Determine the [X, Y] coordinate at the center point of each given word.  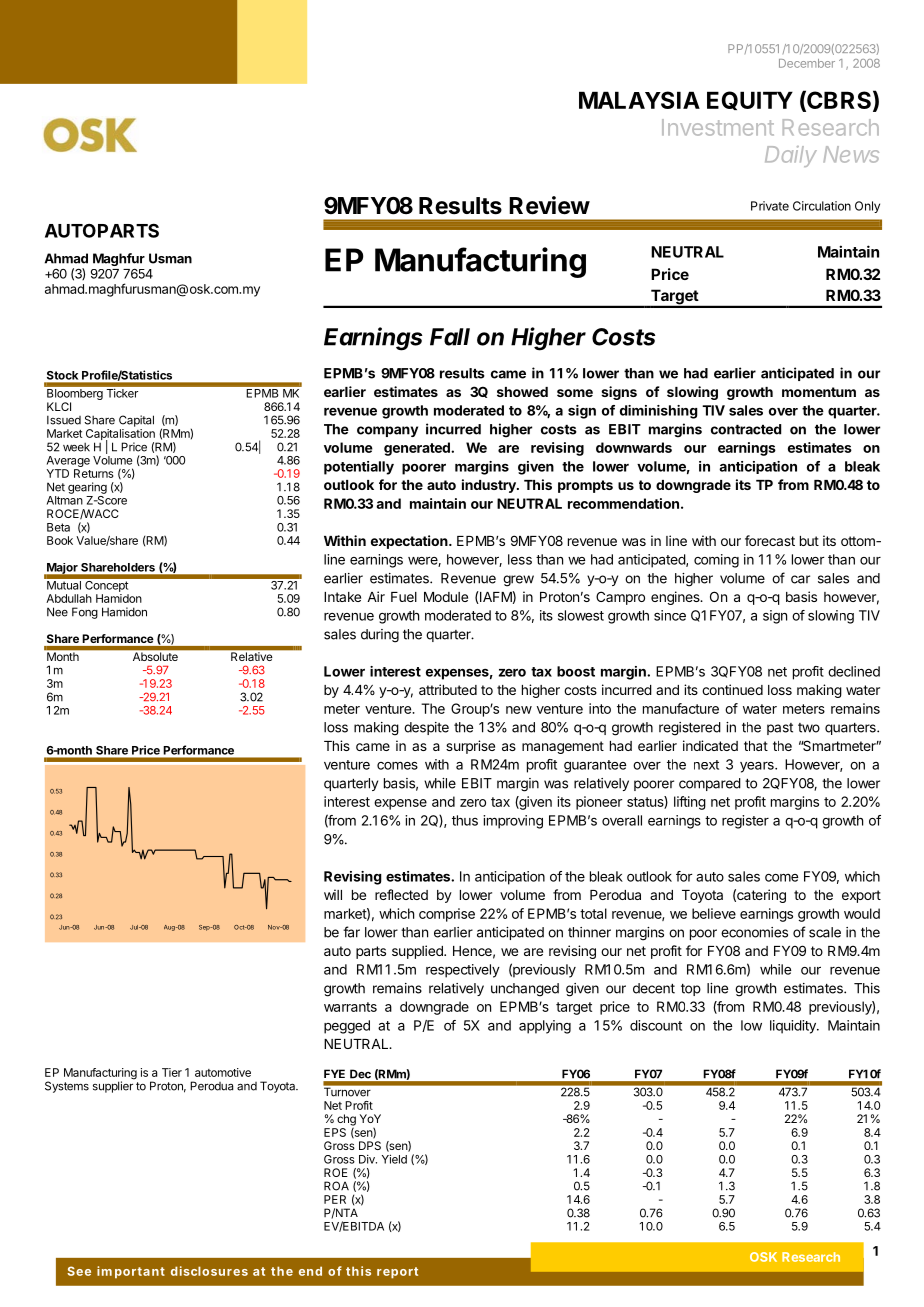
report [397, 1273]
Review [549, 205]
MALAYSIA [639, 100]
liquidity [794, 1027]
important [131, 1272]
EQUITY [750, 100]
